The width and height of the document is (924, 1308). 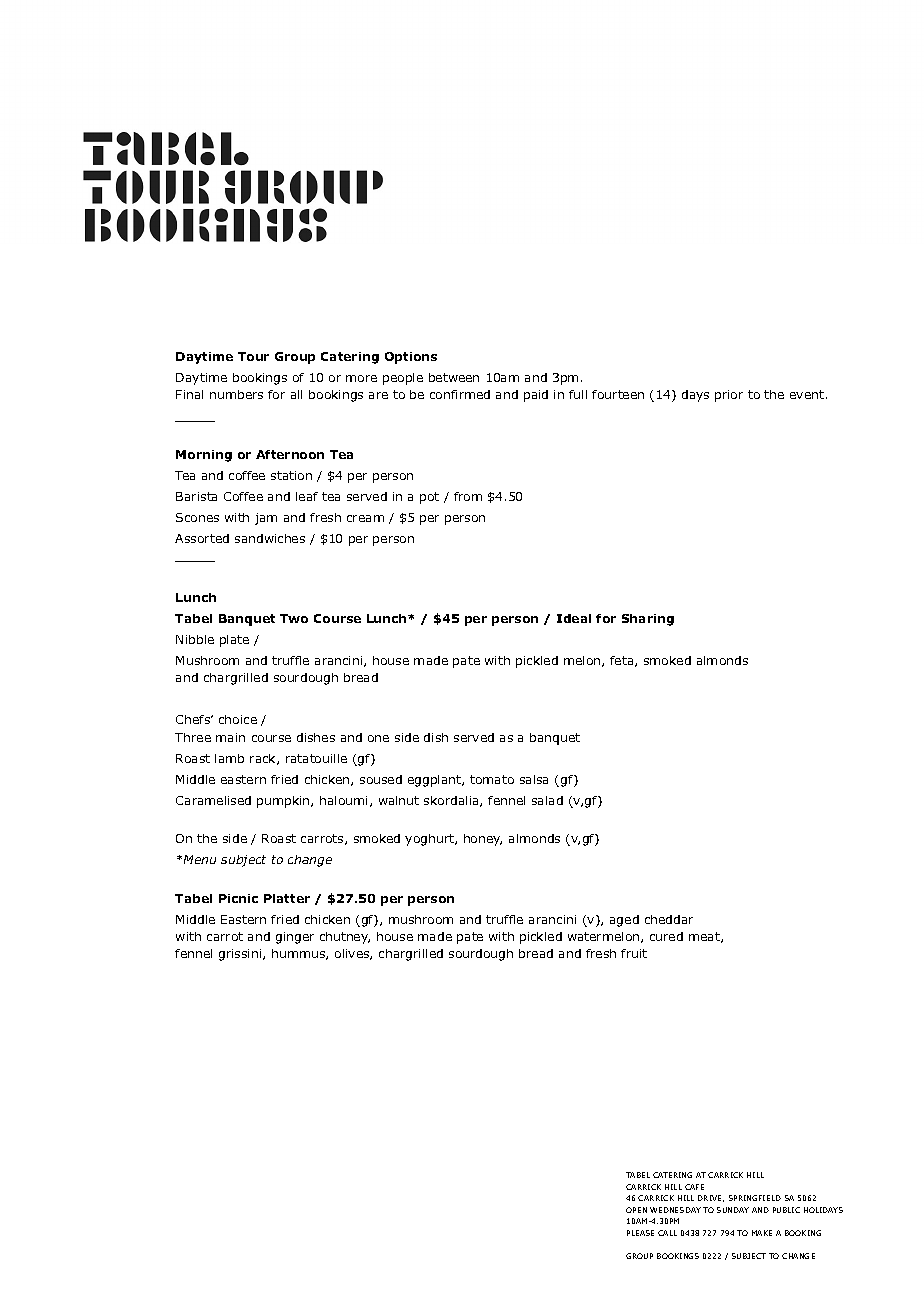 I want to click on salsa, so click(x=534, y=779).
